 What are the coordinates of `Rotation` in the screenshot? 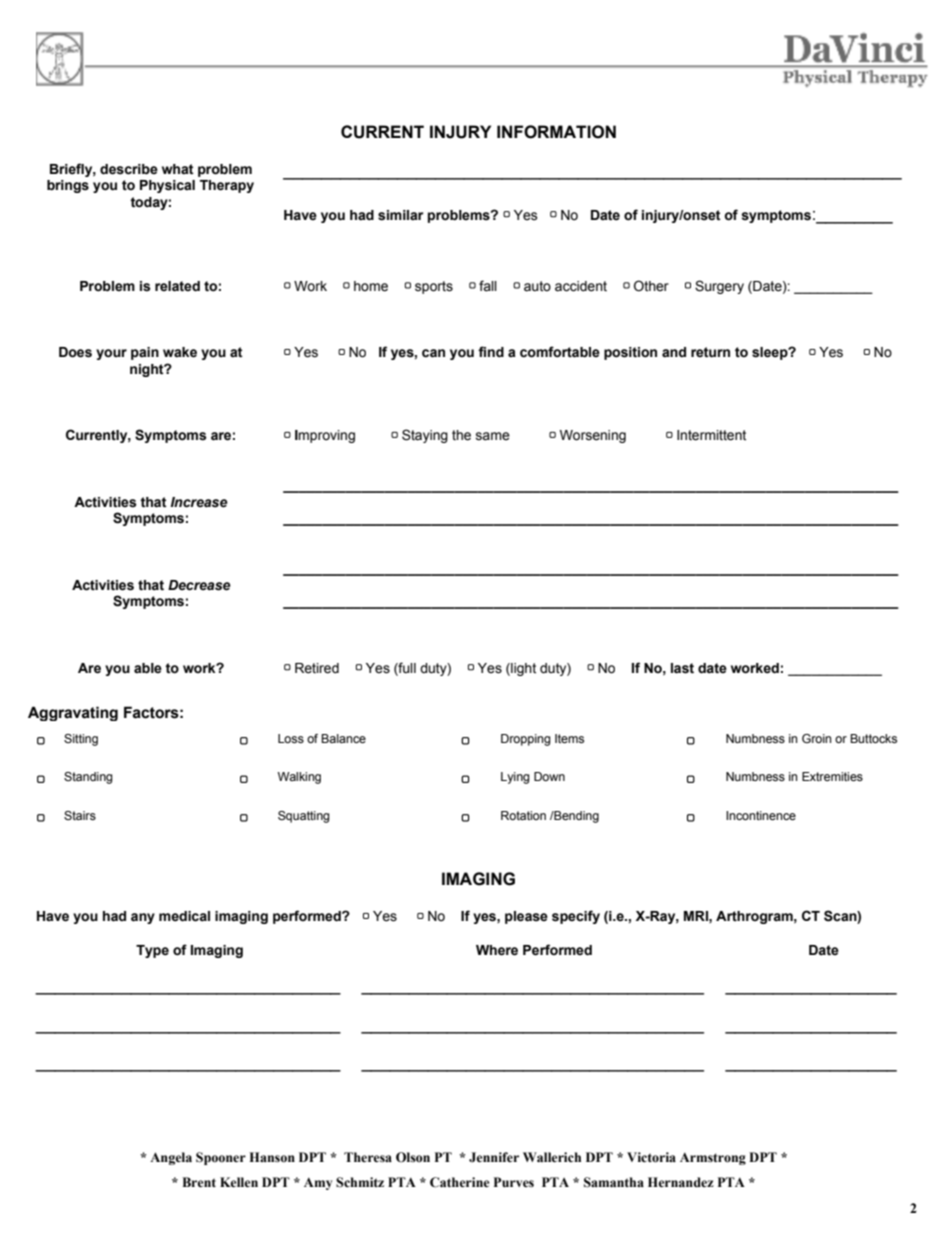 It's located at (523, 815).
